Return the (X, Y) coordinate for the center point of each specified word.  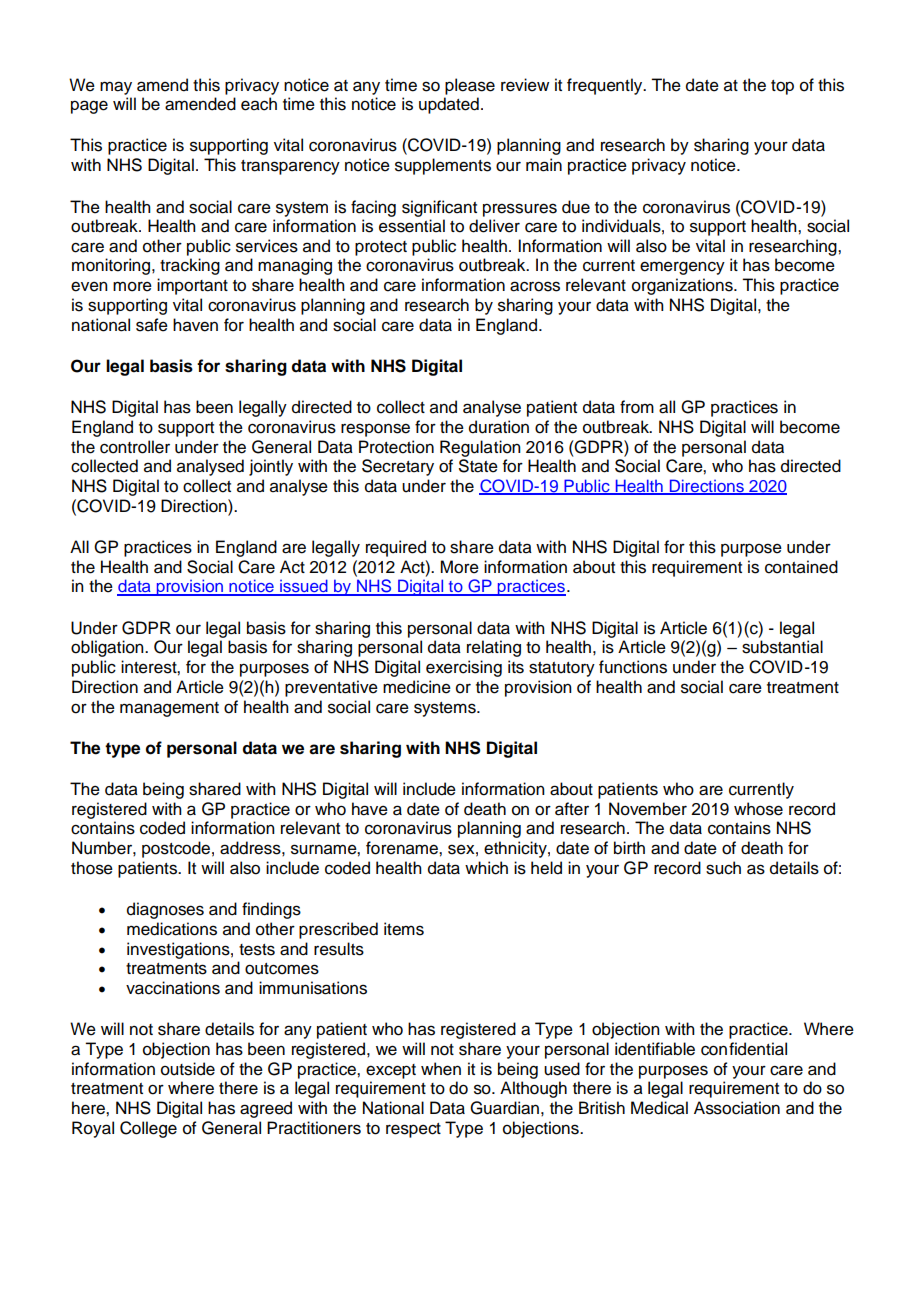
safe (152, 325)
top (782, 87)
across (535, 286)
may (116, 88)
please (470, 86)
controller (135, 447)
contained (801, 567)
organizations (683, 286)
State (478, 466)
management (169, 709)
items (404, 929)
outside (188, 1069)
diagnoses (165, 910)
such (723, 868)
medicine (417, 687)
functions (633, 667)
